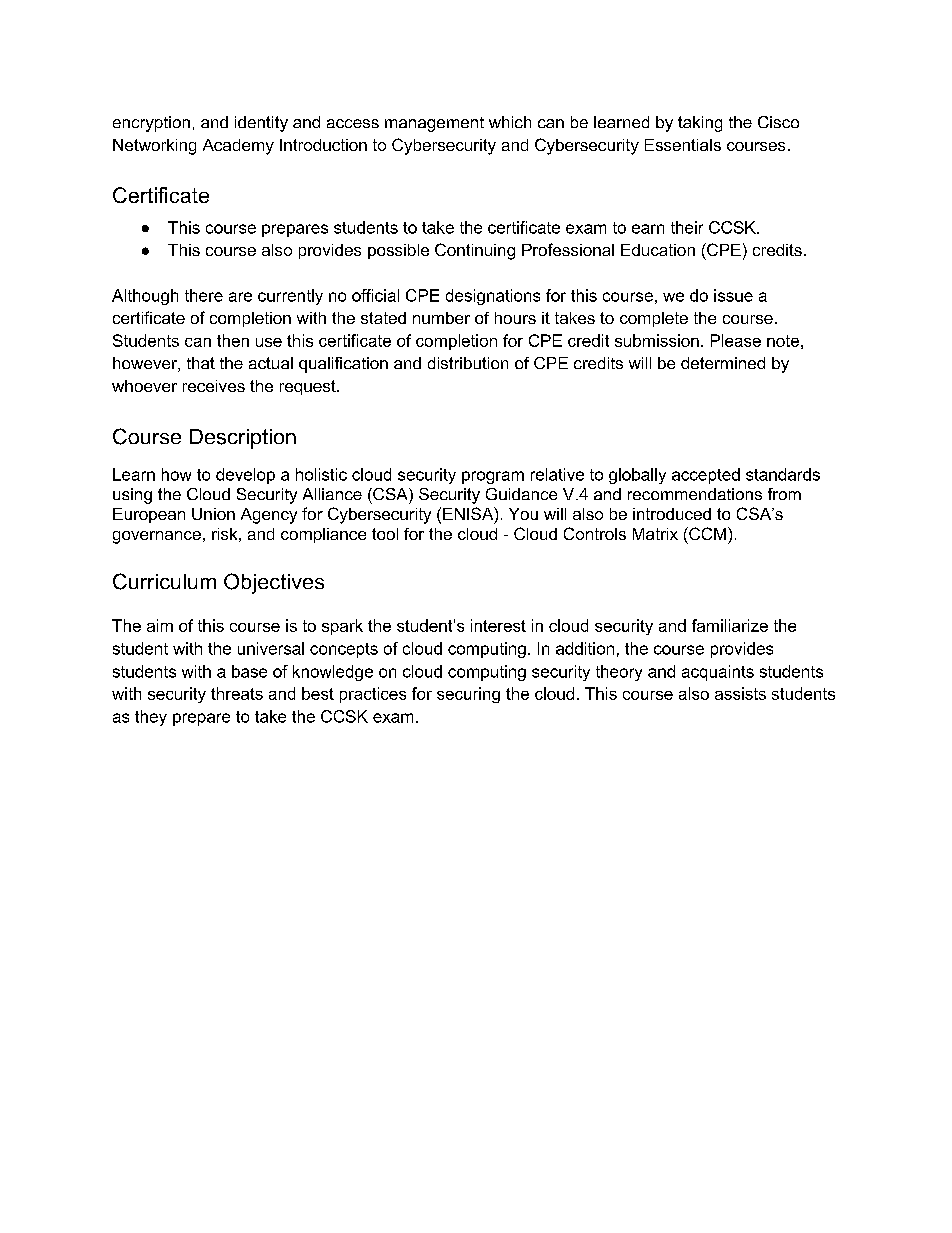 This screenshot has width=952, height=1233. I want to click on Academy, so click(238, 147).
